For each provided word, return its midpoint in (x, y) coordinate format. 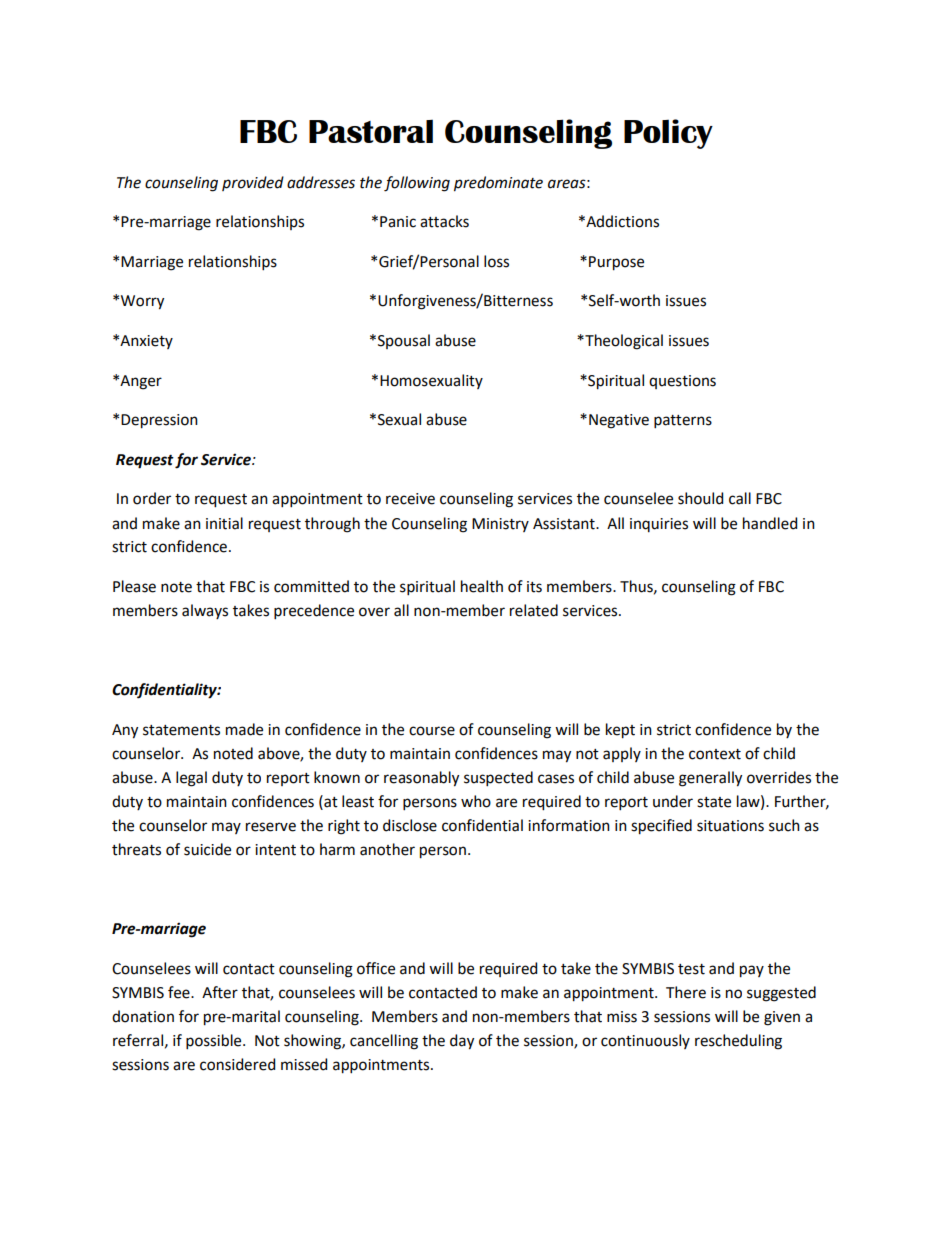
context (715, 754)
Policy (668, 134)
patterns (683, 421)
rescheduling (738, 1042)
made (244, 729)
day (462, 1042)
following (417, 184)
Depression (159, 421)
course (432, 731)
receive (410, 499)
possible (215, 1041)
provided (253, 183)
